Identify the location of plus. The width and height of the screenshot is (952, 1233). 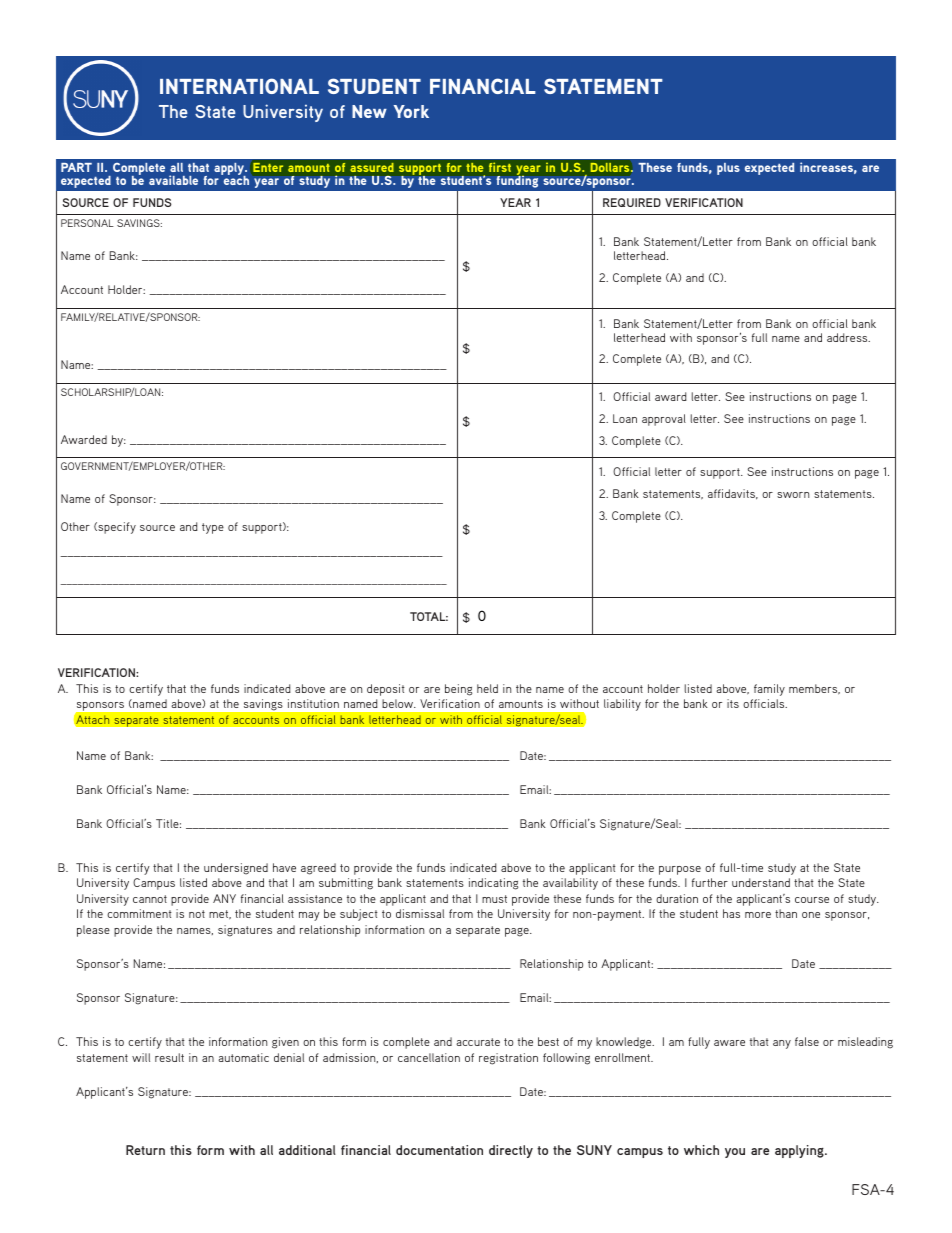
(728, 169).
